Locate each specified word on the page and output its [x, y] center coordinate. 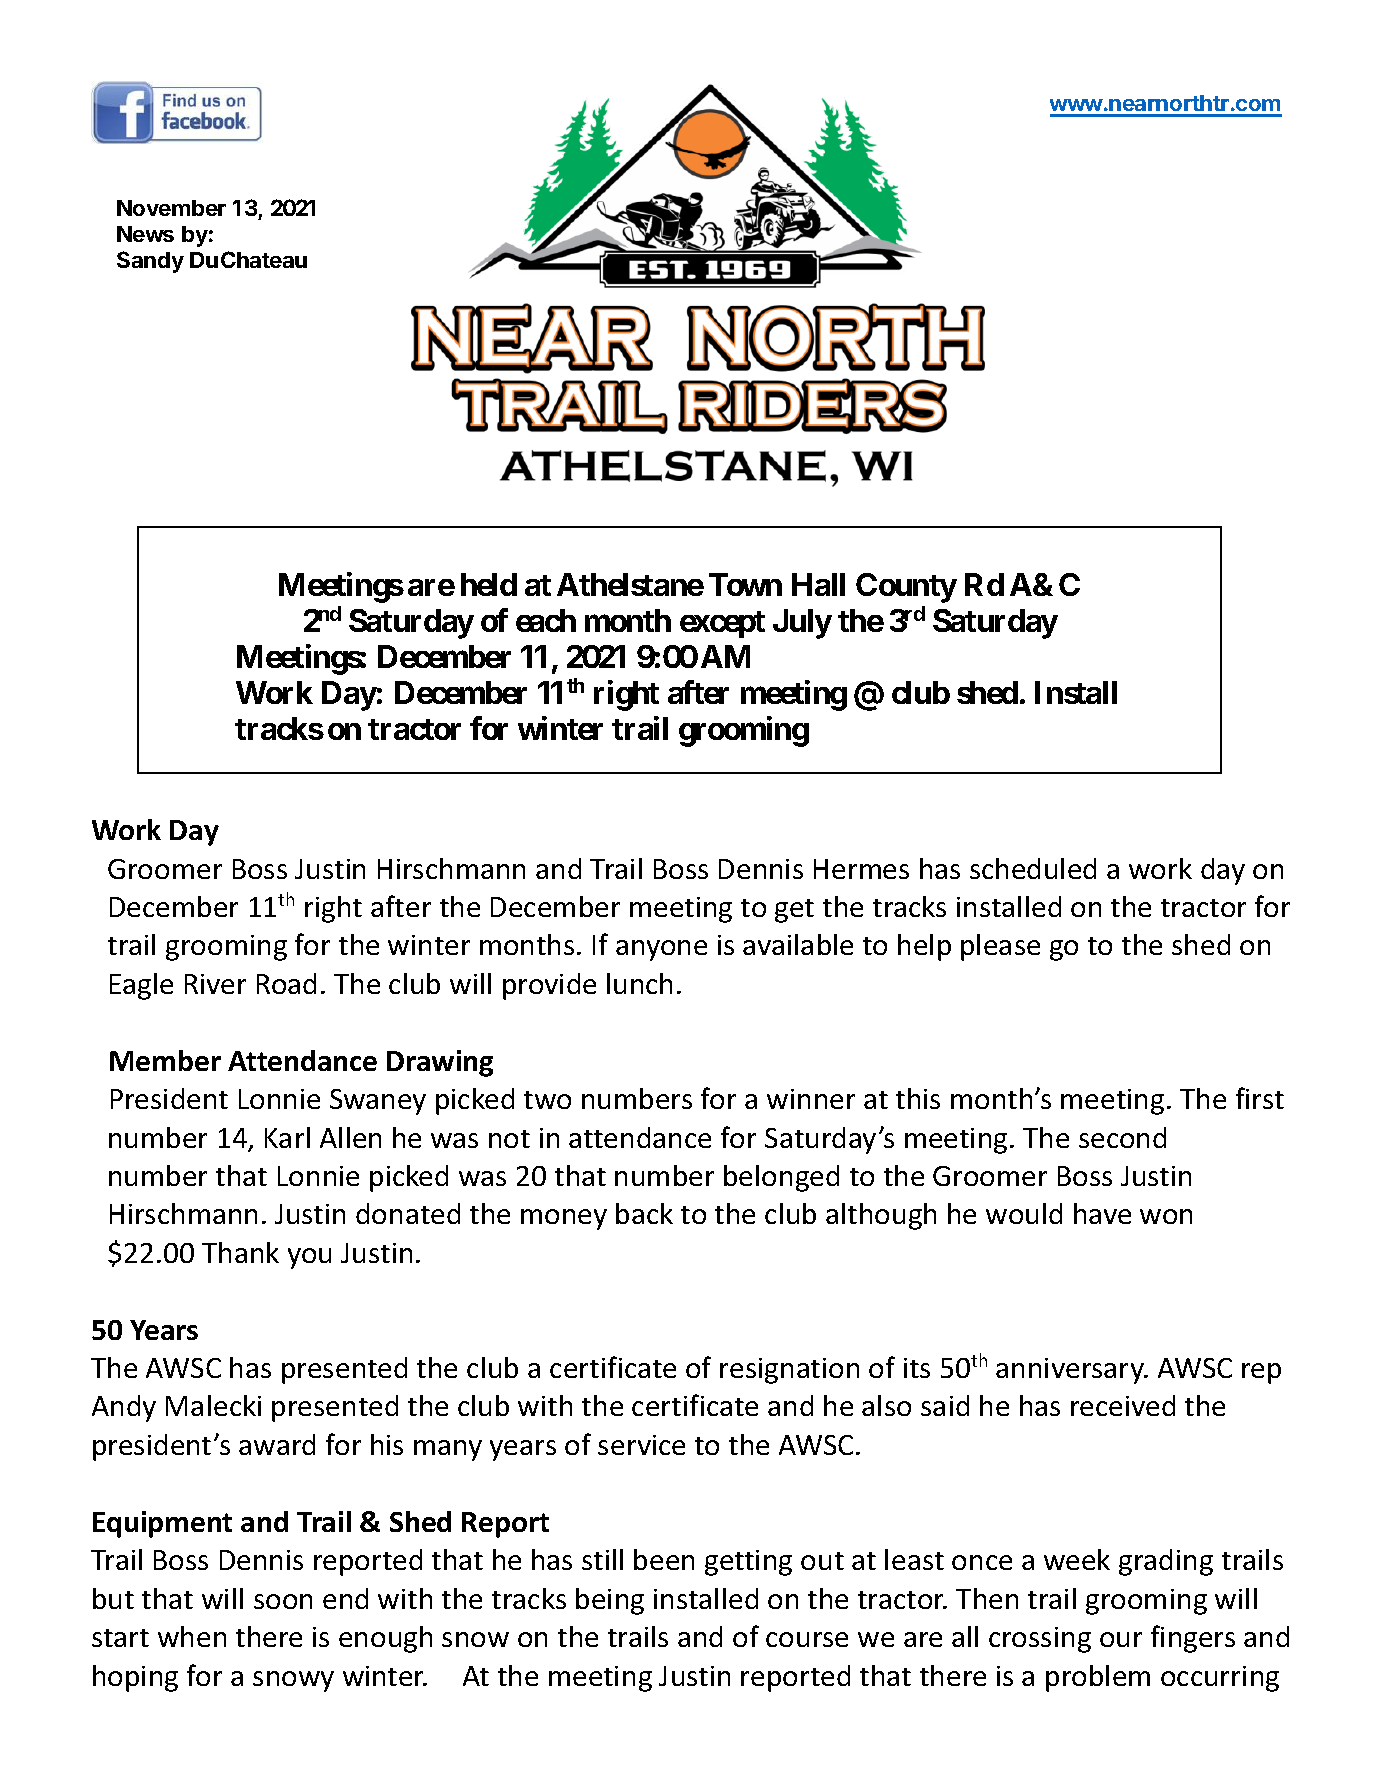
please [1000, 947]
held [489, 584]
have [1102, 1213]
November [171, 208]
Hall [818, 584]
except [722, 624]
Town [745, 584]
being [610, 1601]
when [192, 1636]
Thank [240, 1252]
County [906, 588]
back [644, 1213]
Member [165, 1060]
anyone [661, 950]
